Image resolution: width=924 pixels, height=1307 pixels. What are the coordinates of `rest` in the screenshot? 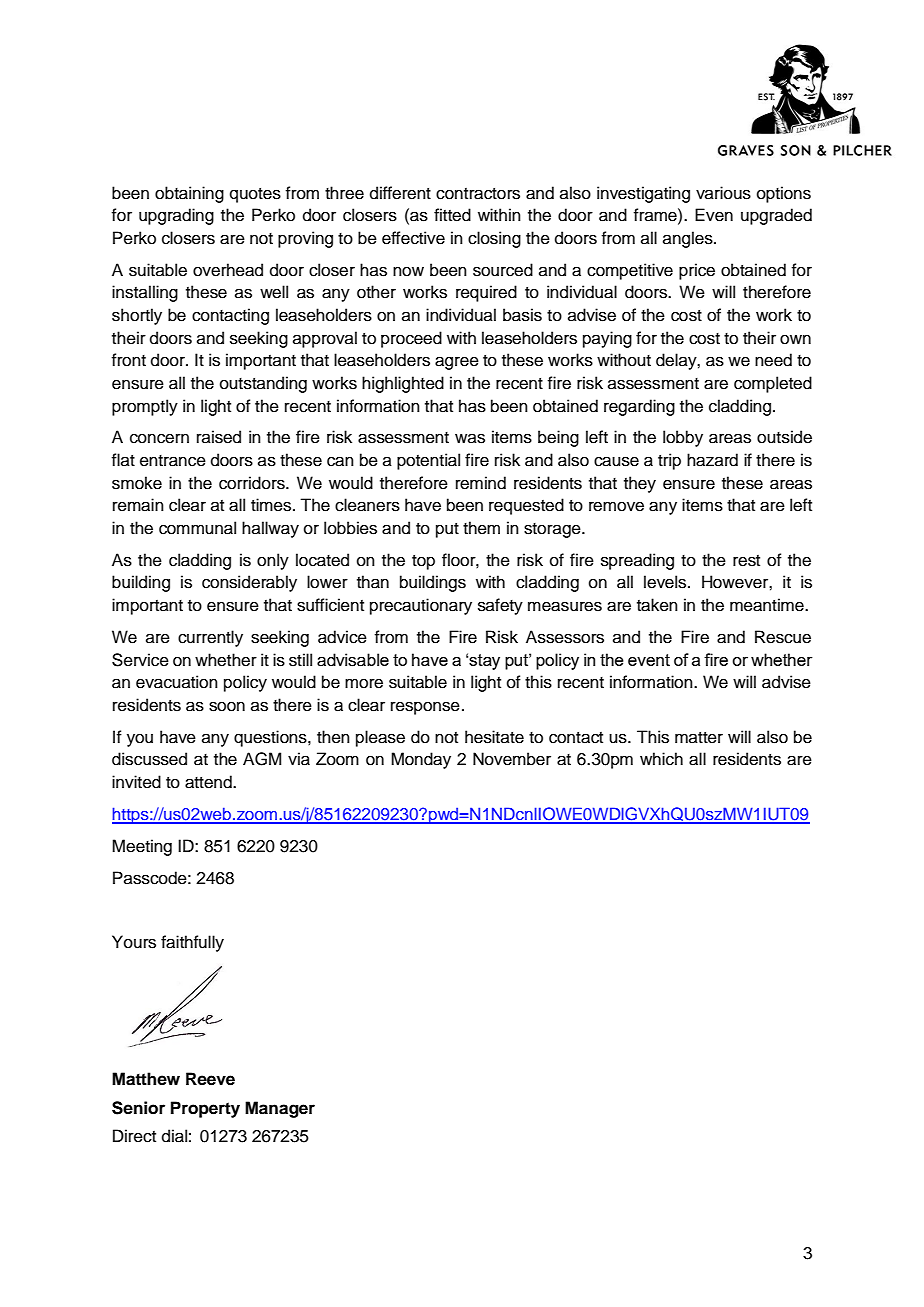 It's located at (746, 561).
